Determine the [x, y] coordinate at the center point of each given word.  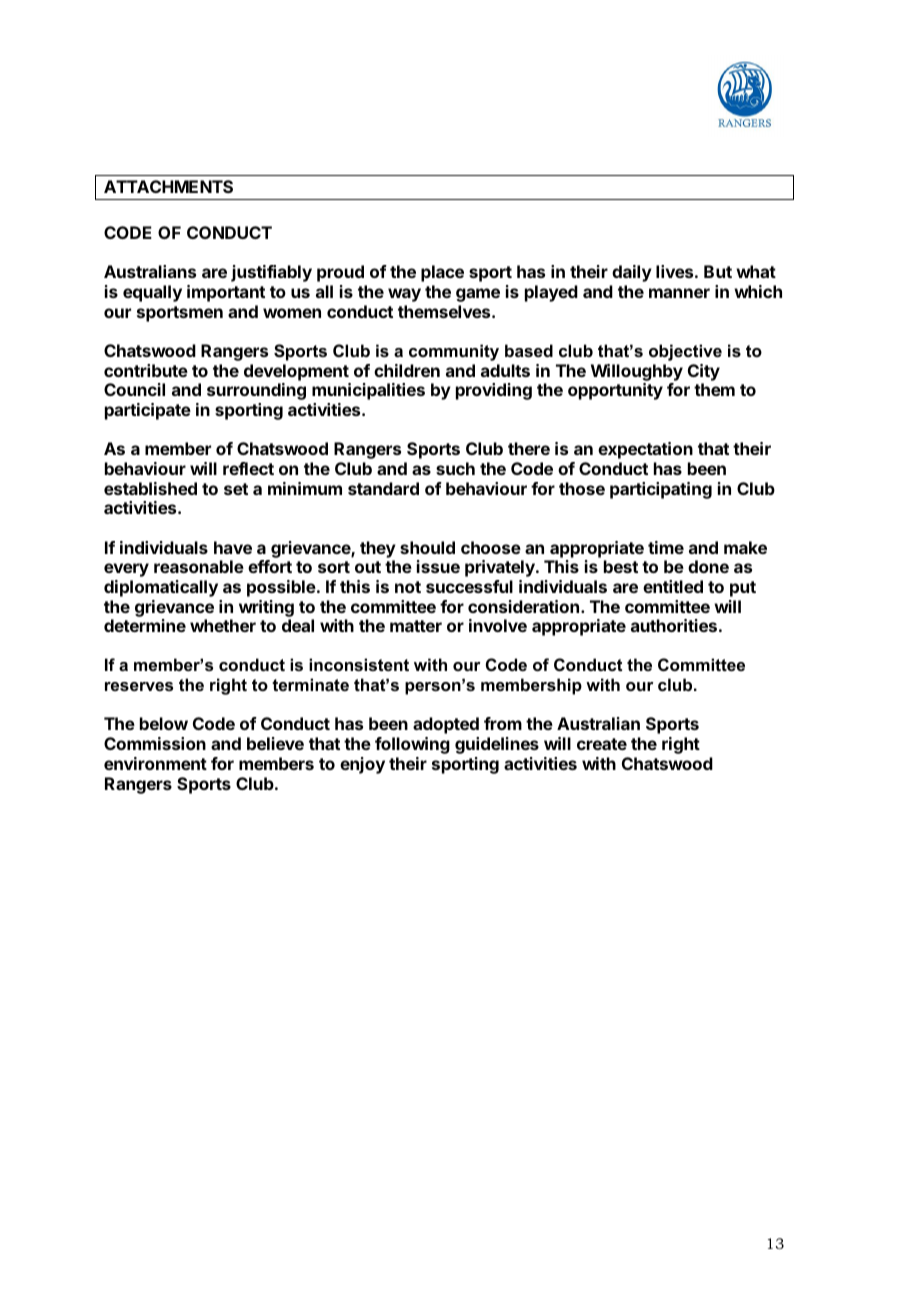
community [454, 352]
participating [661, 490]
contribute [146, 370]
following [412, 745]
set [236, 489]
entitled [673, 586]
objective [685, 352]
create [602, 744]
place [442, 273]
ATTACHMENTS [168, 186]
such [455, 468]
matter [416, 626]
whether [223, 625]
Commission [155, 743]
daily [632, 273]
